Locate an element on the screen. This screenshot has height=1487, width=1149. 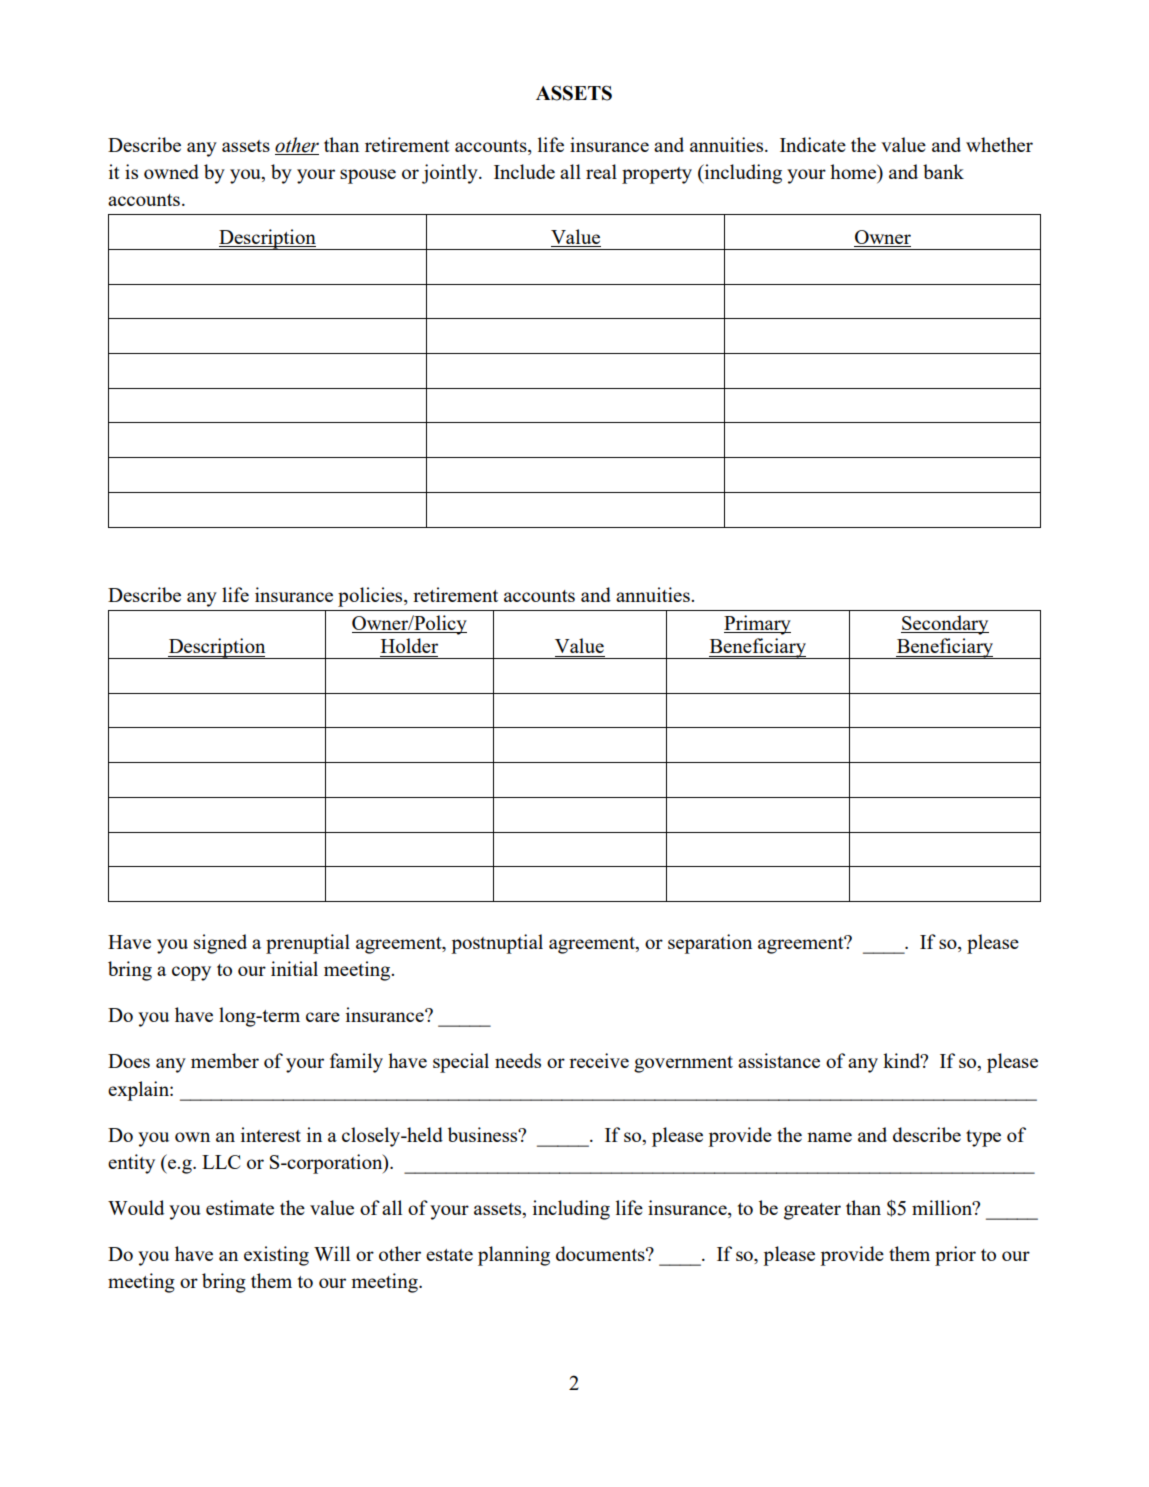
assistance is located at coordinates (779, 1060).
